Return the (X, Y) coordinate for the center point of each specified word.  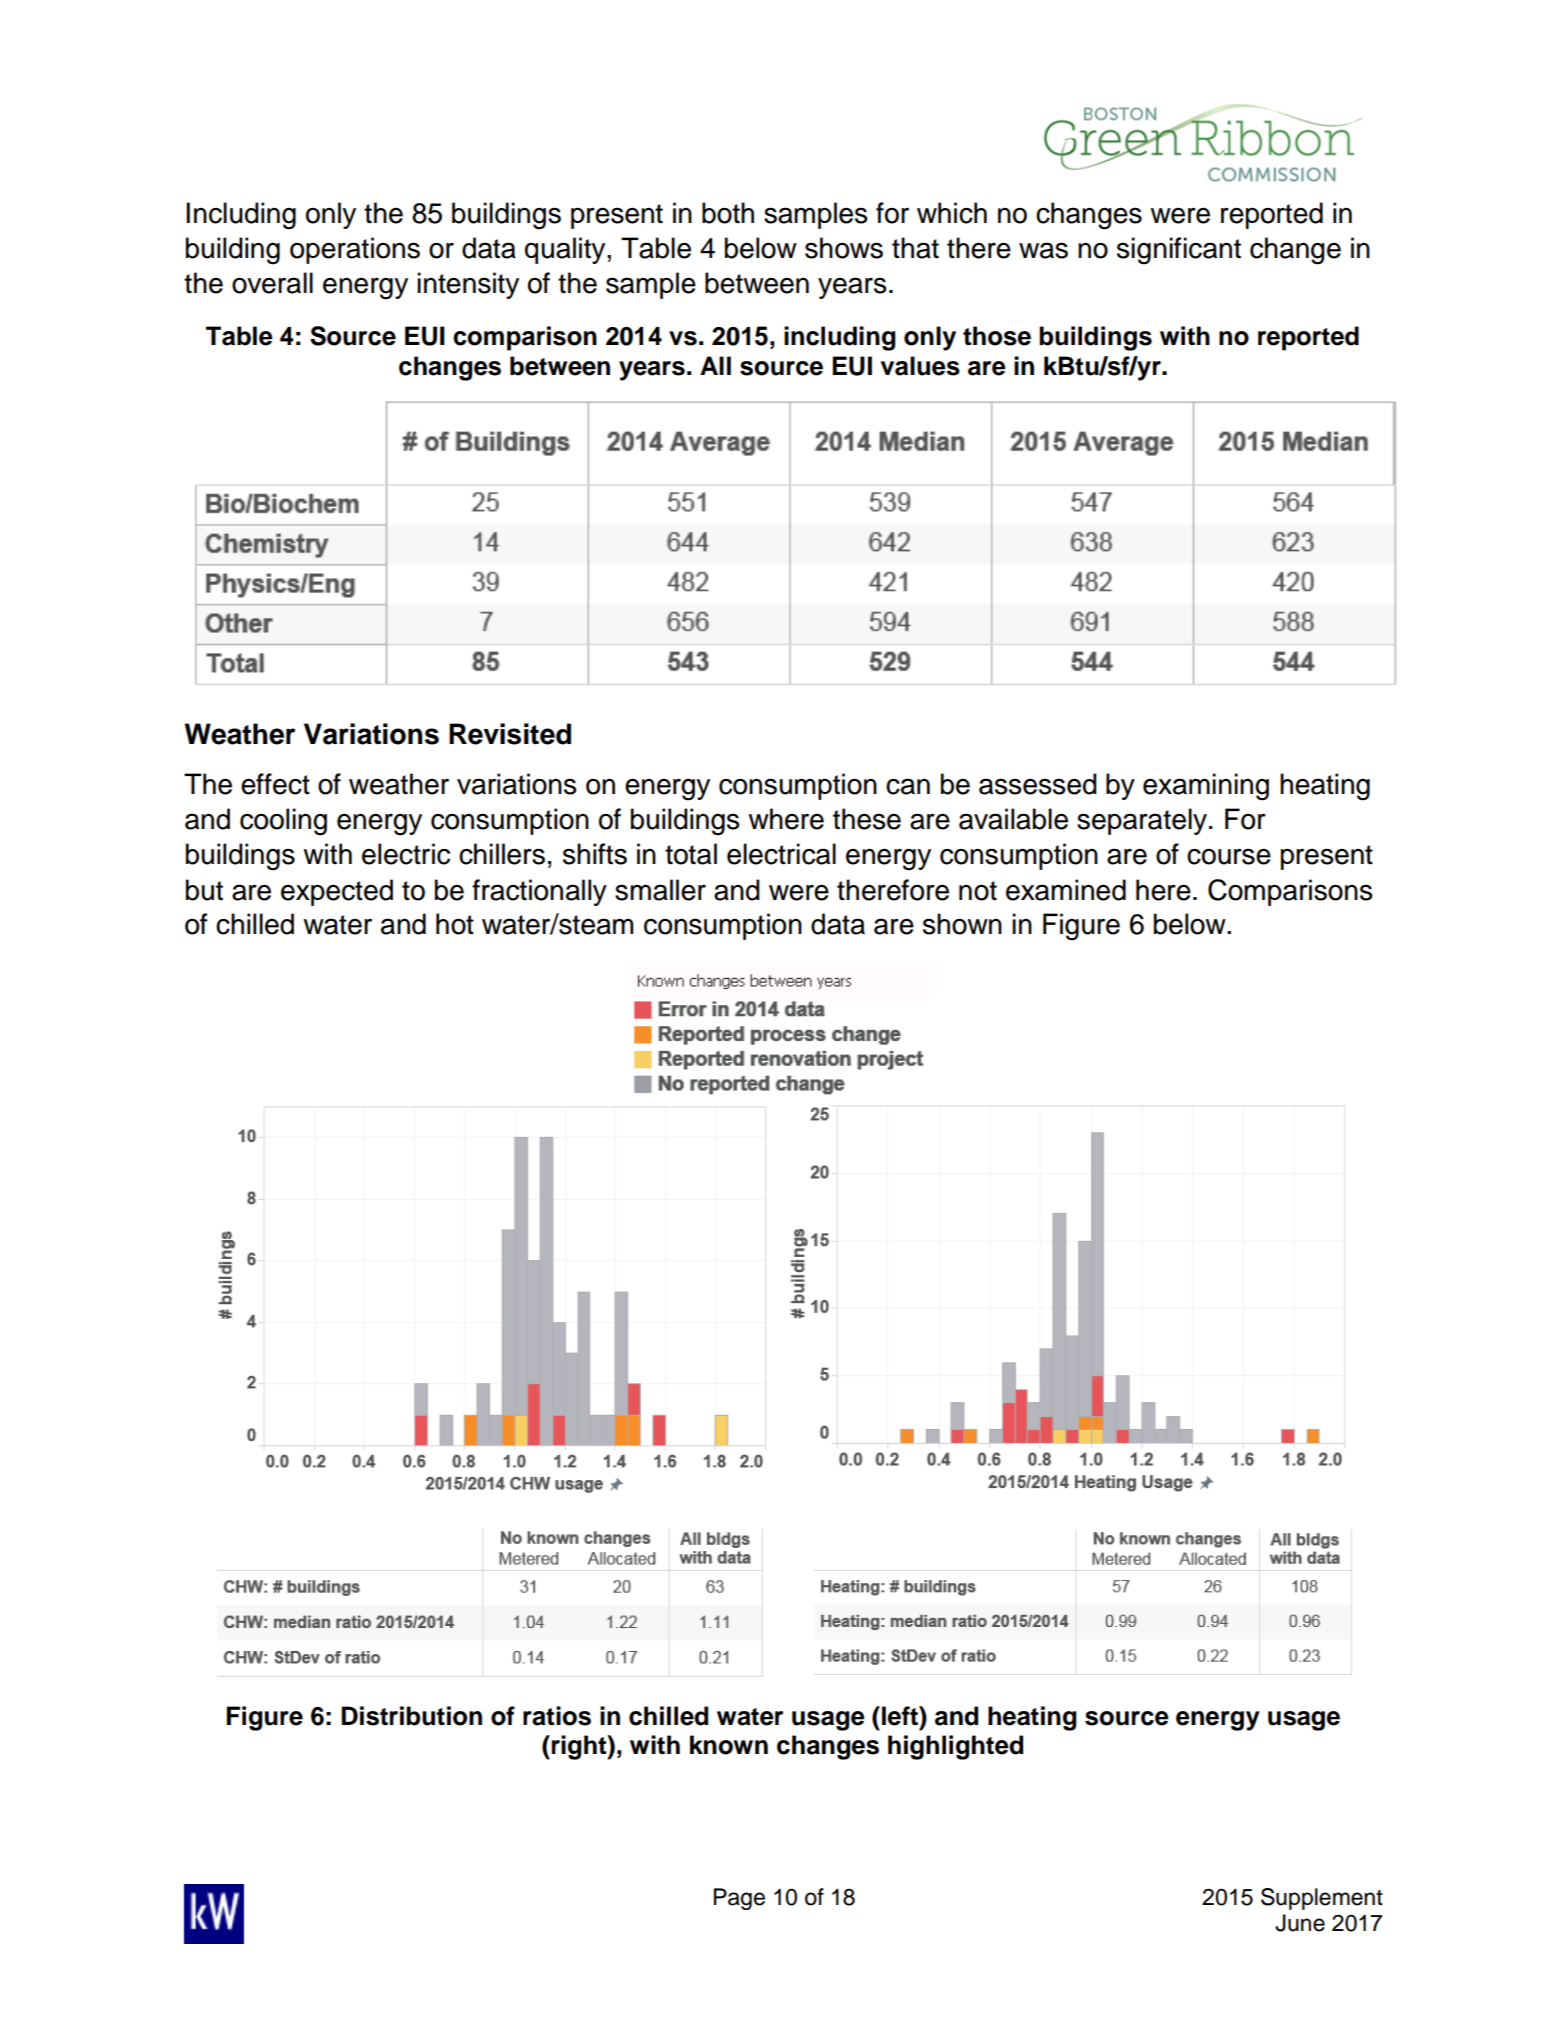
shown (962, 924)
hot (455, 924)
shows (844, 248)
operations (355, 250)
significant (1179, 251)
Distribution (412, 1716)
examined (1066, 890)
